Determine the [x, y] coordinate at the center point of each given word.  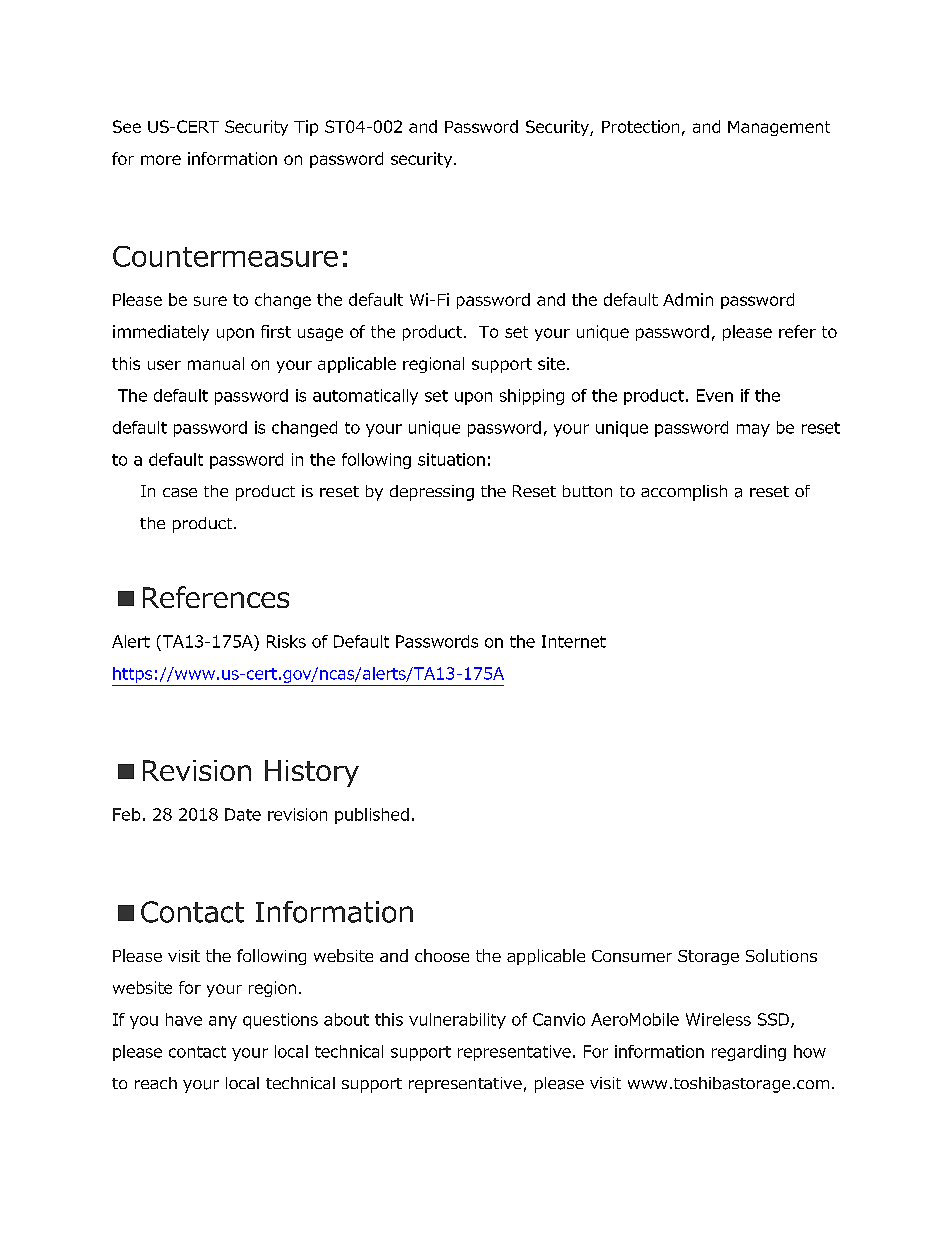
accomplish [684, 493]
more [161, 160]
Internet [574, 641]
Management [779, 128]
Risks [286, 641]
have [184, 1019]
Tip [306, 128]
